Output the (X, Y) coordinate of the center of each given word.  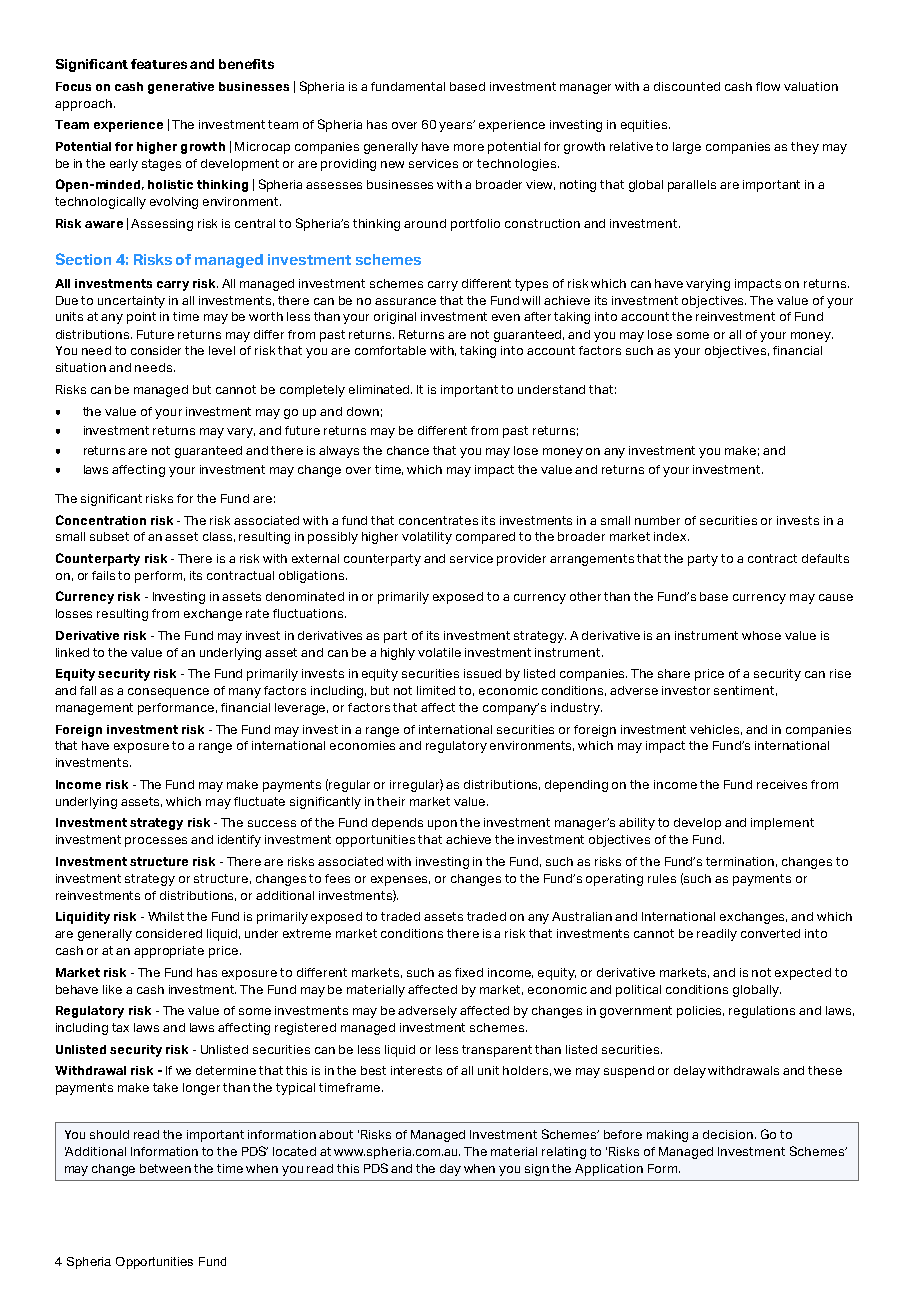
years (457, 126)
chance (408, 450)
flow (768, 86)
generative (181, 88)
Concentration (101, 520)
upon (442, 825)
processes (156, 842)
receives (782, 784)
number (657, 520)
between (165, 1168)
